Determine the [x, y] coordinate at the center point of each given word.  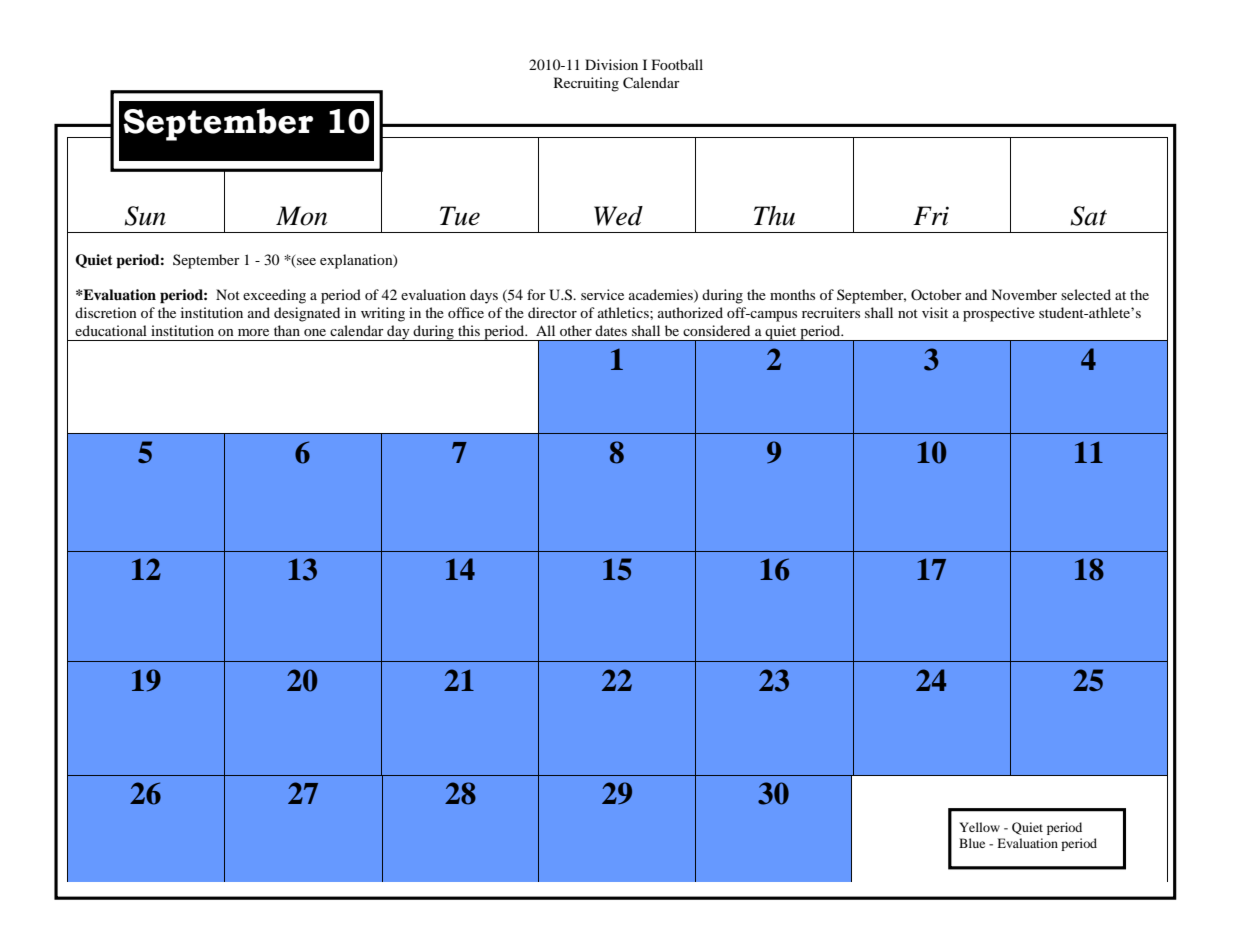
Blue [972, 843]
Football [677, 64]
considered [716, 330]
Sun [145, 216]
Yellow [979, 827]
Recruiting [586, 84]
